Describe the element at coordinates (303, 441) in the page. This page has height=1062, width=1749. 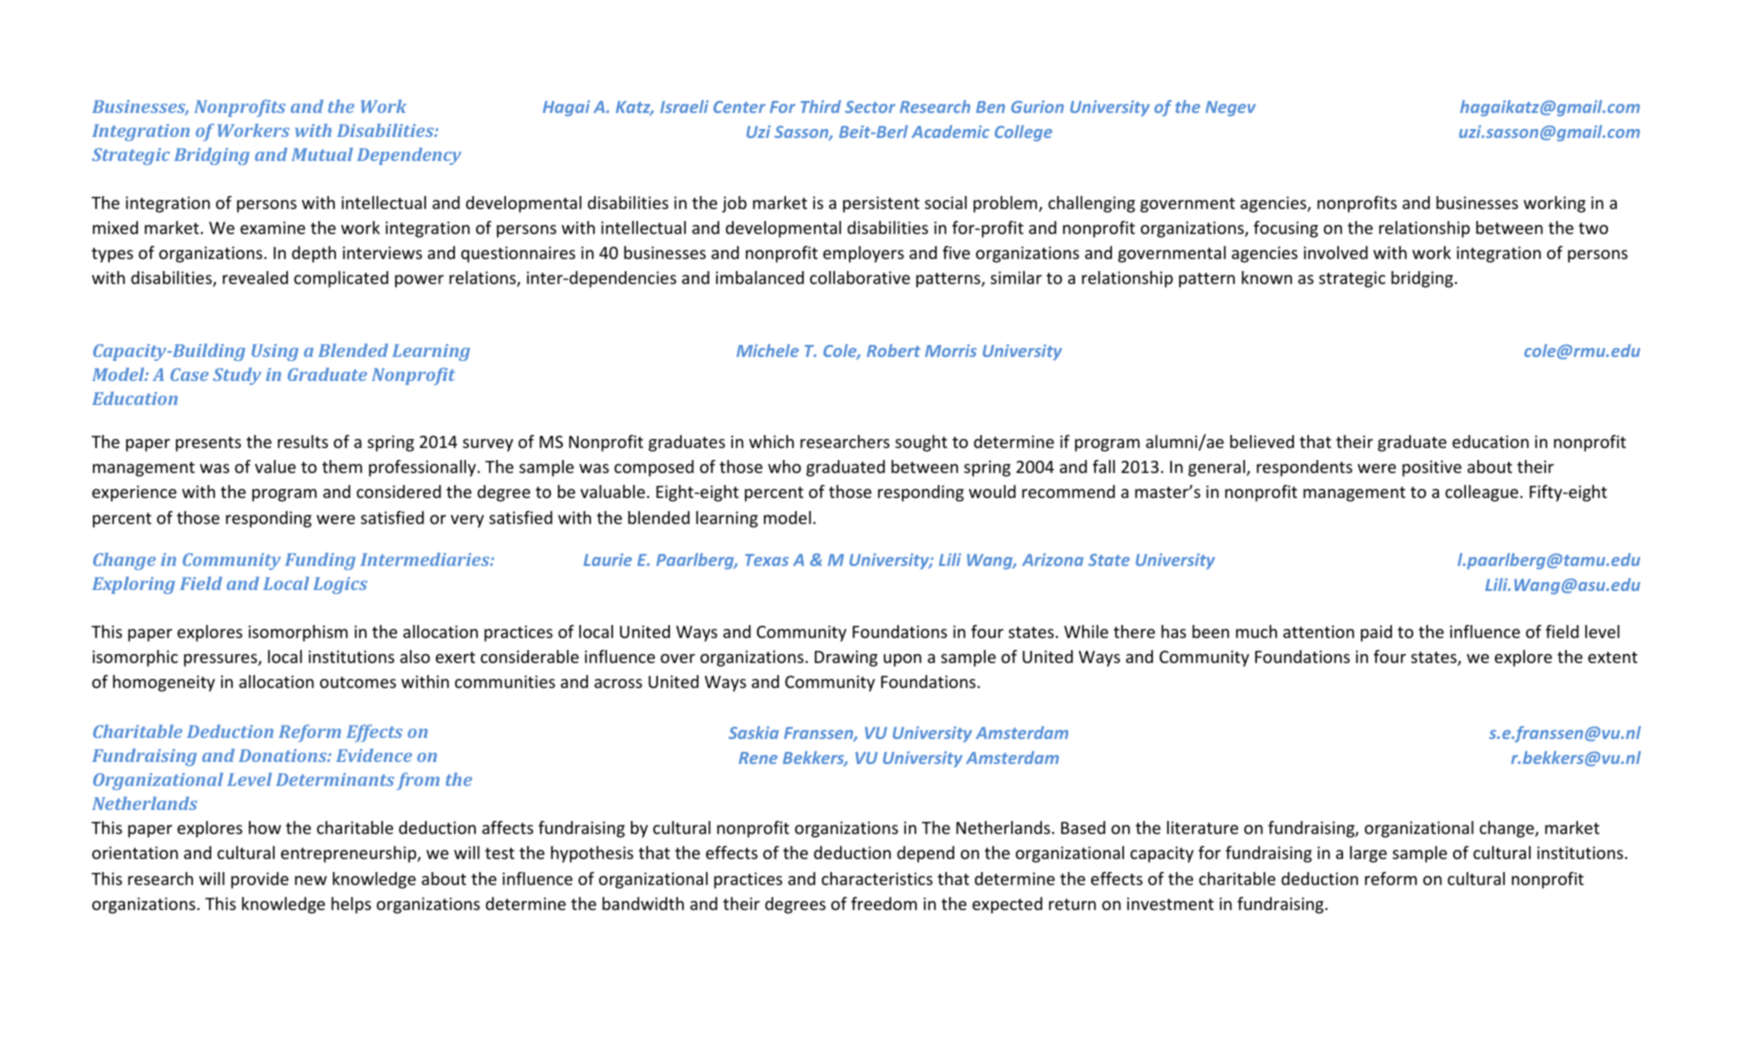
I see `results` at that location.
